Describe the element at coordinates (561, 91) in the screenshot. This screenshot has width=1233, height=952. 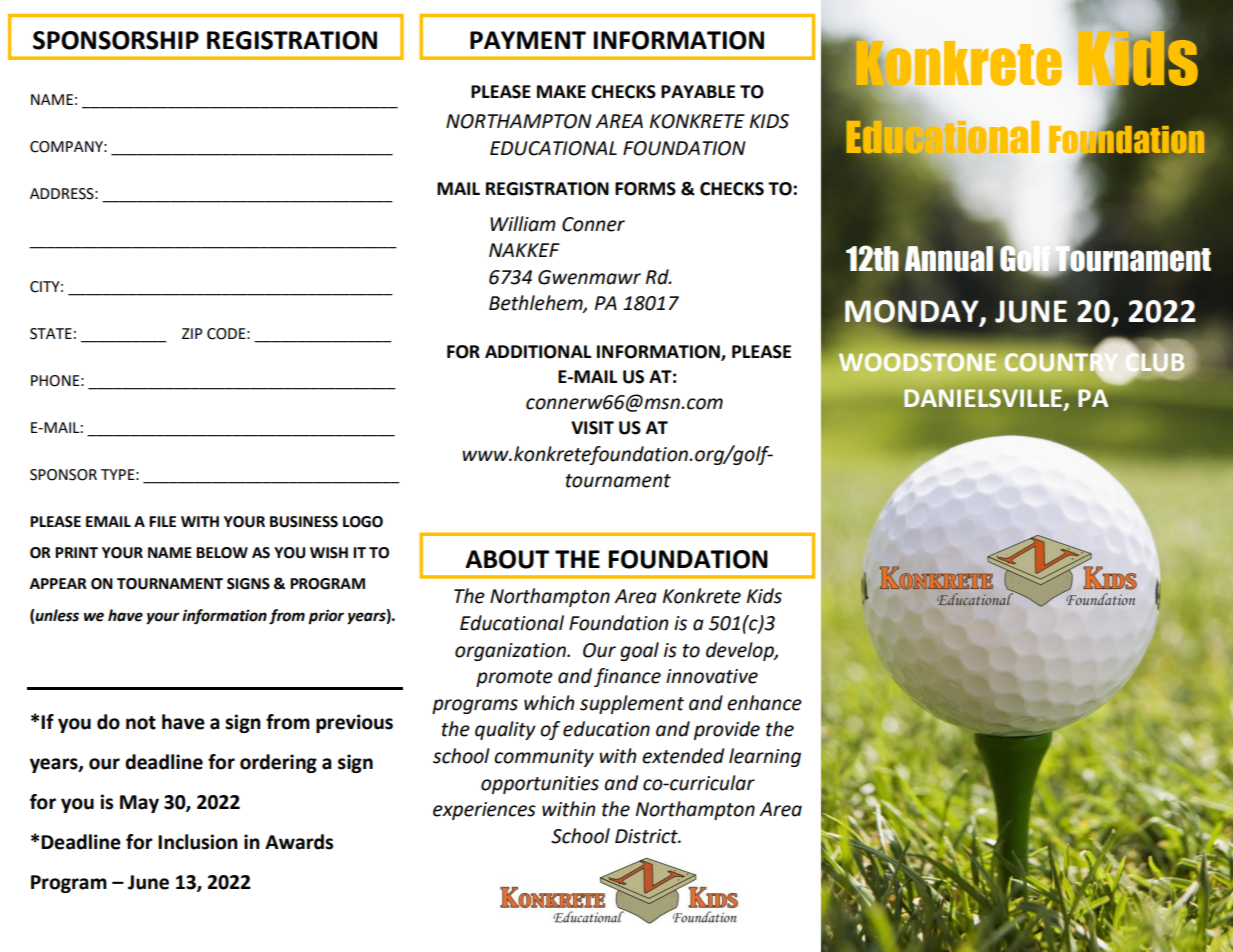
I see `MAKE` at that location.
